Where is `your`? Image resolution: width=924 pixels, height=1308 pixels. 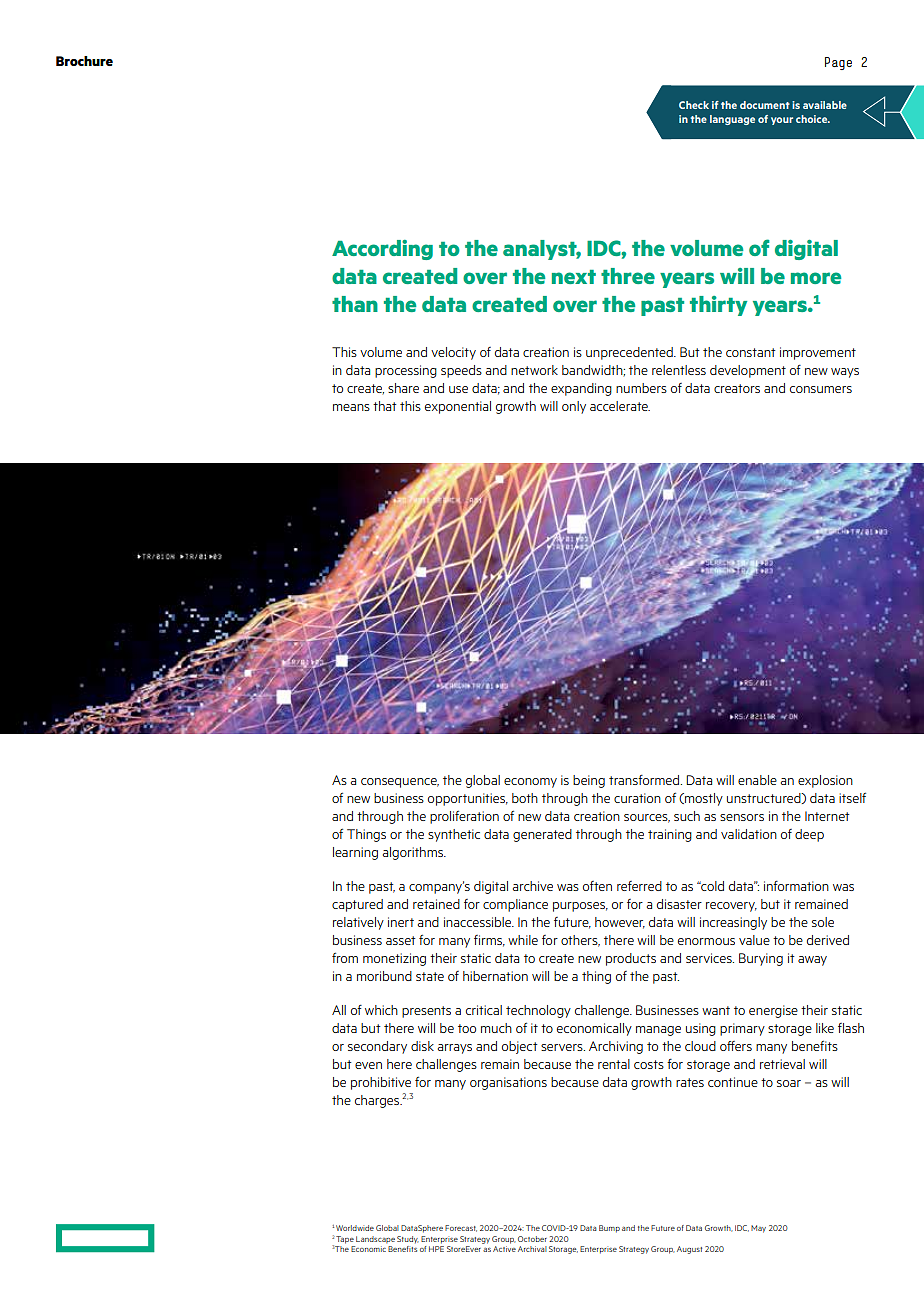
your is located at coordinates (782, 121).
